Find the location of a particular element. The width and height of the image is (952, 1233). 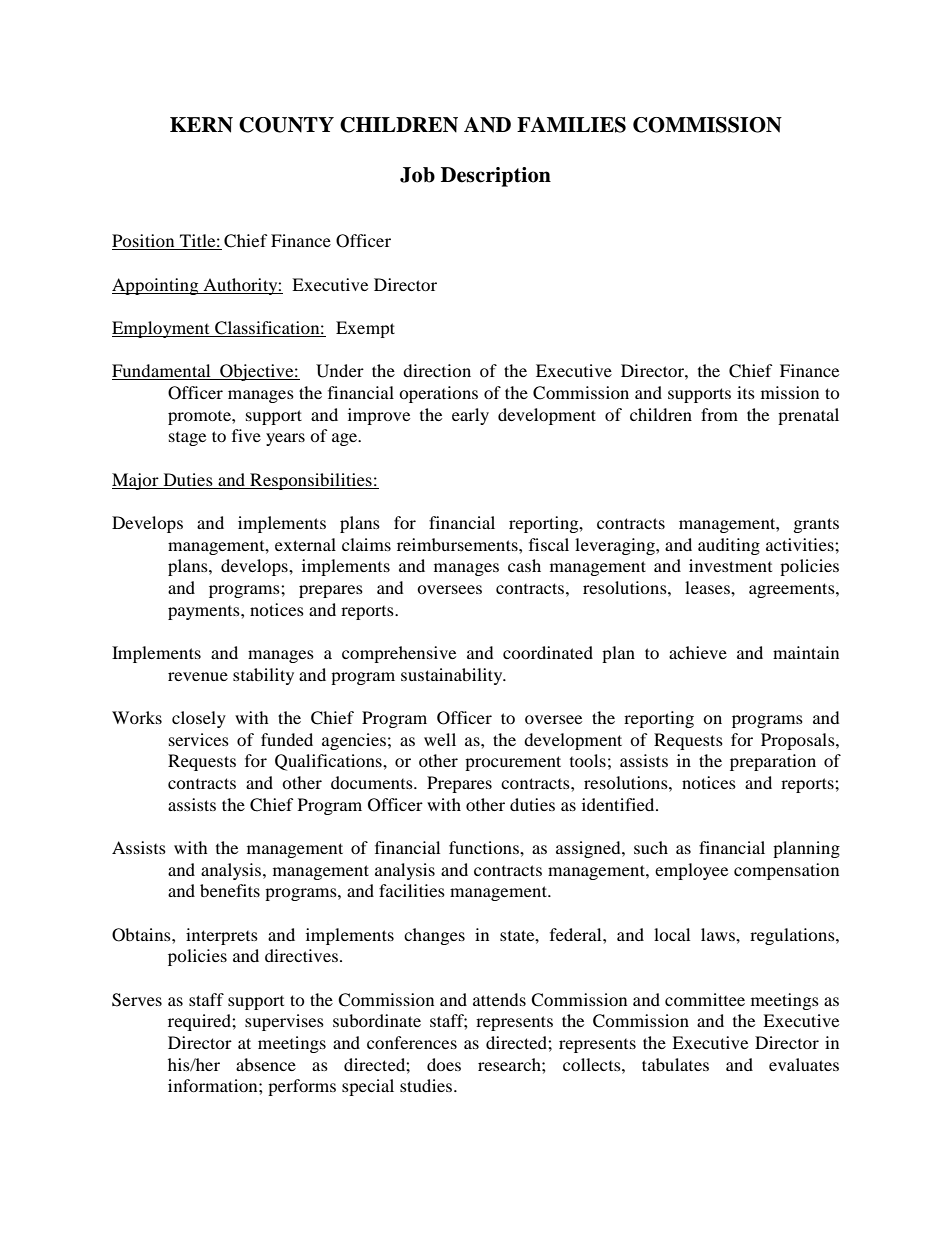

cash is located at coordinates (524, 565).
